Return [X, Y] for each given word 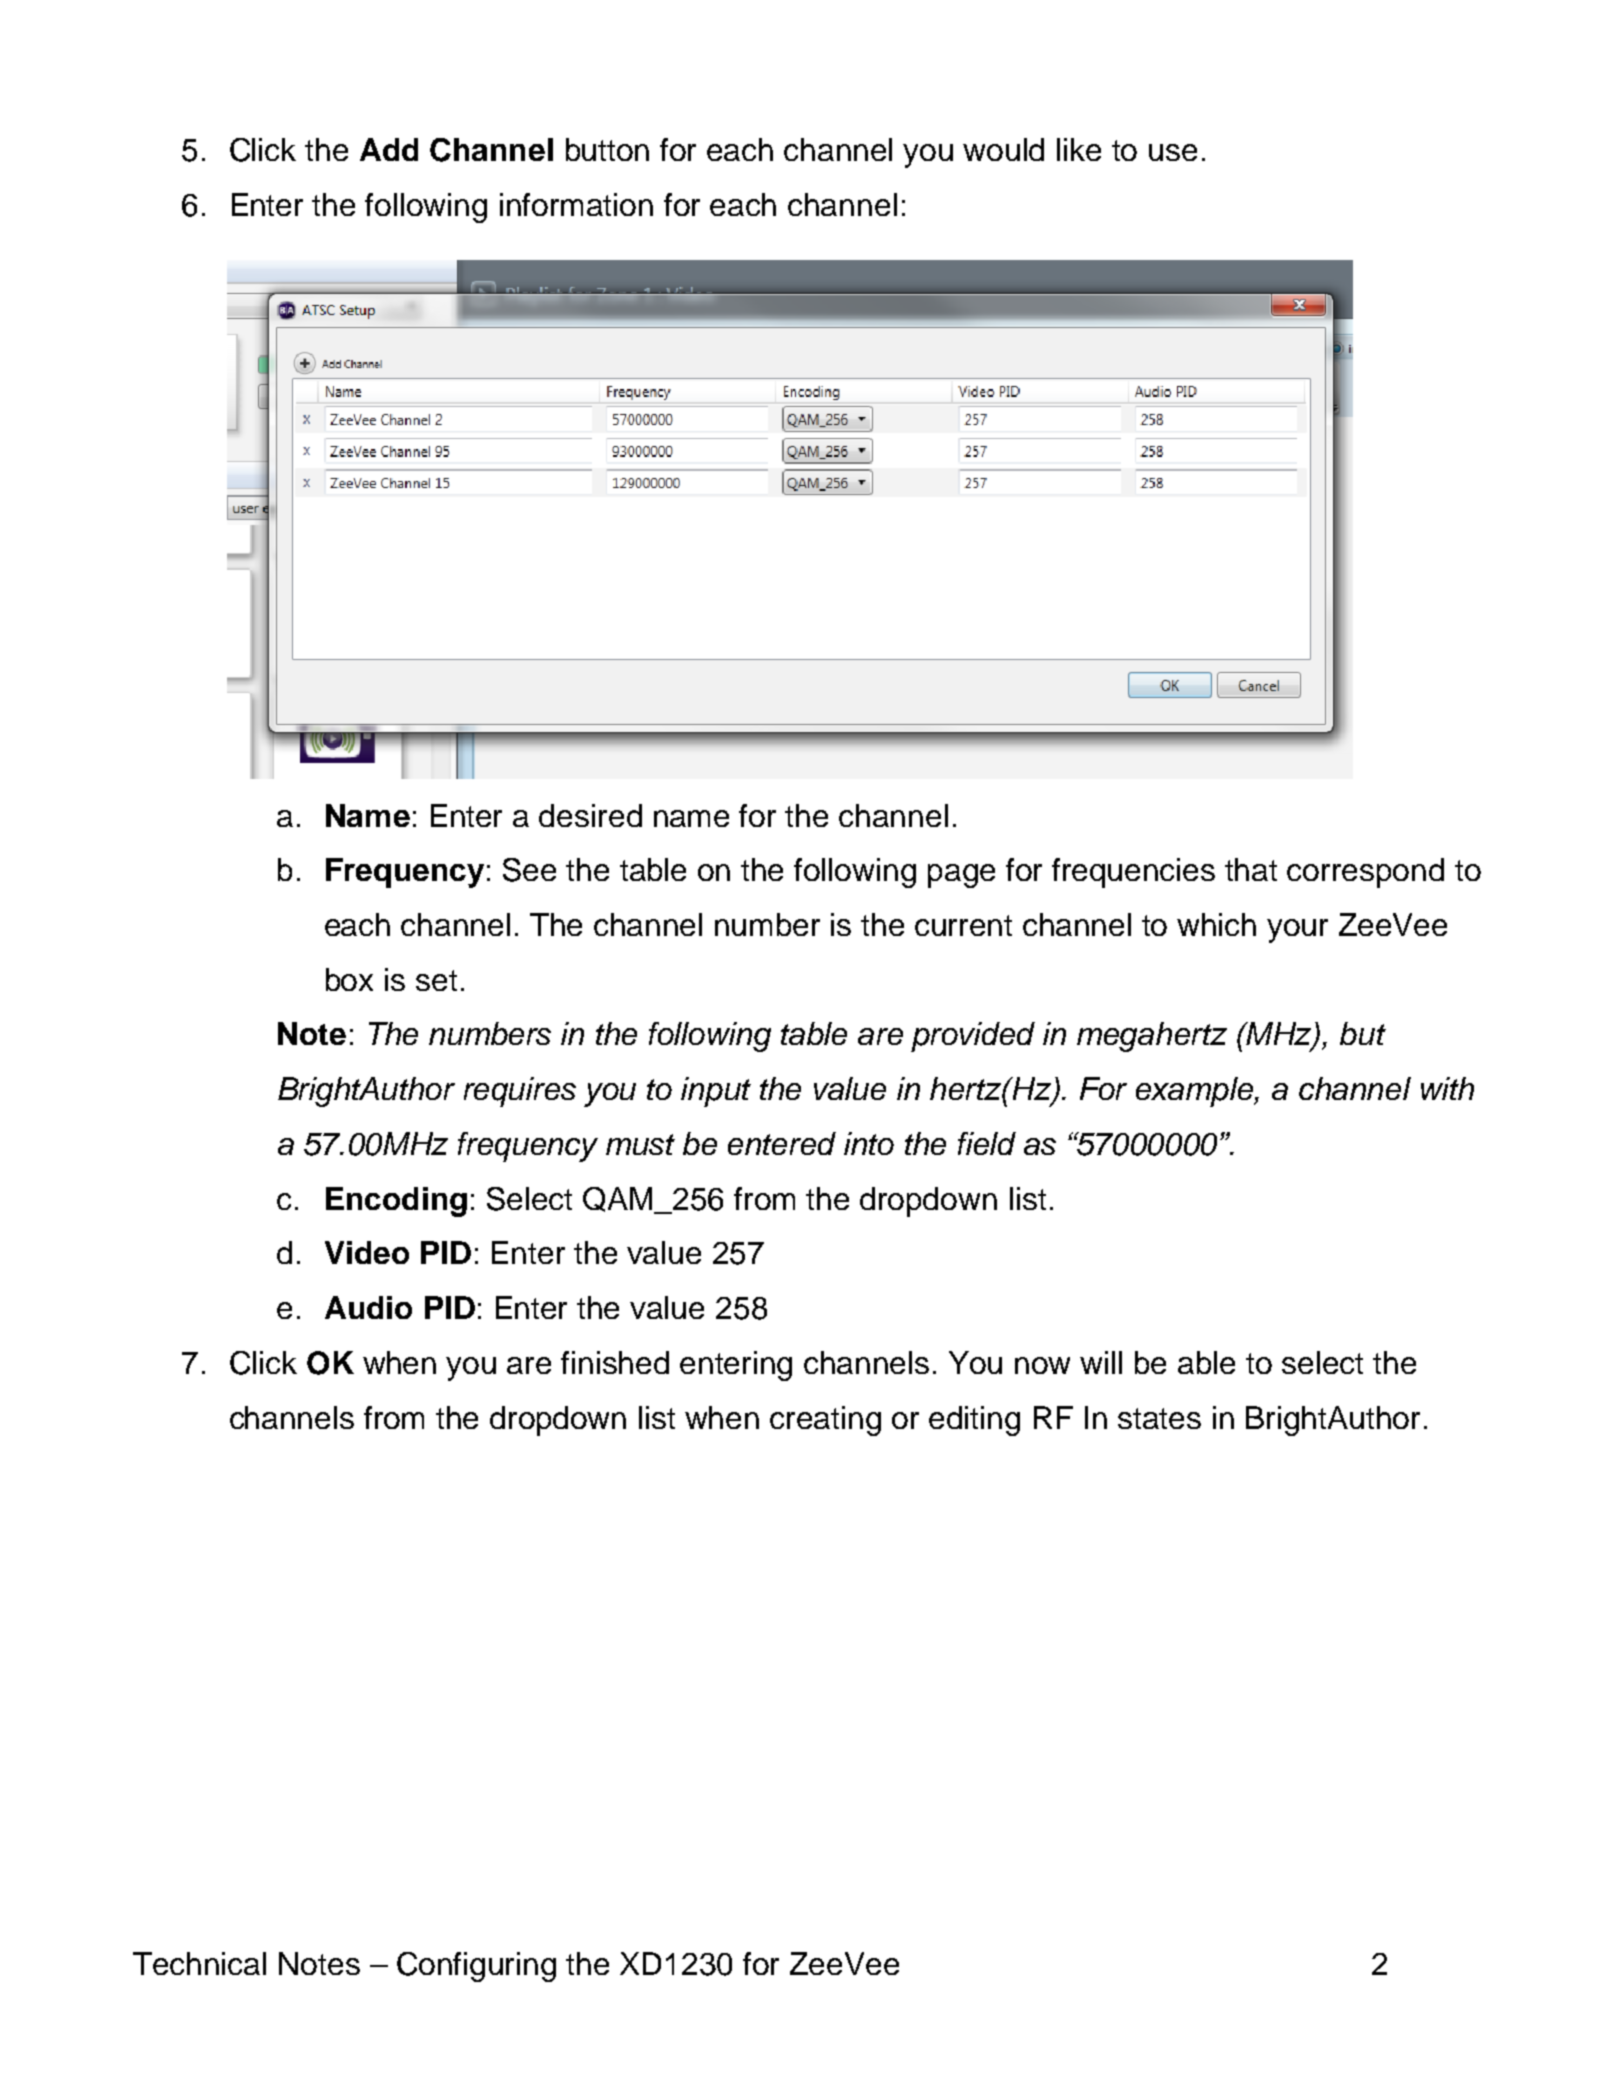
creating [825, 1421]
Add [389, 149]
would [1003, 149]
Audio [368, 1307]
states [1159, 1418]
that [1251, 869]
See [529, 870]
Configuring [476, 1967]
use [1173, 152]
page [961, 876]
